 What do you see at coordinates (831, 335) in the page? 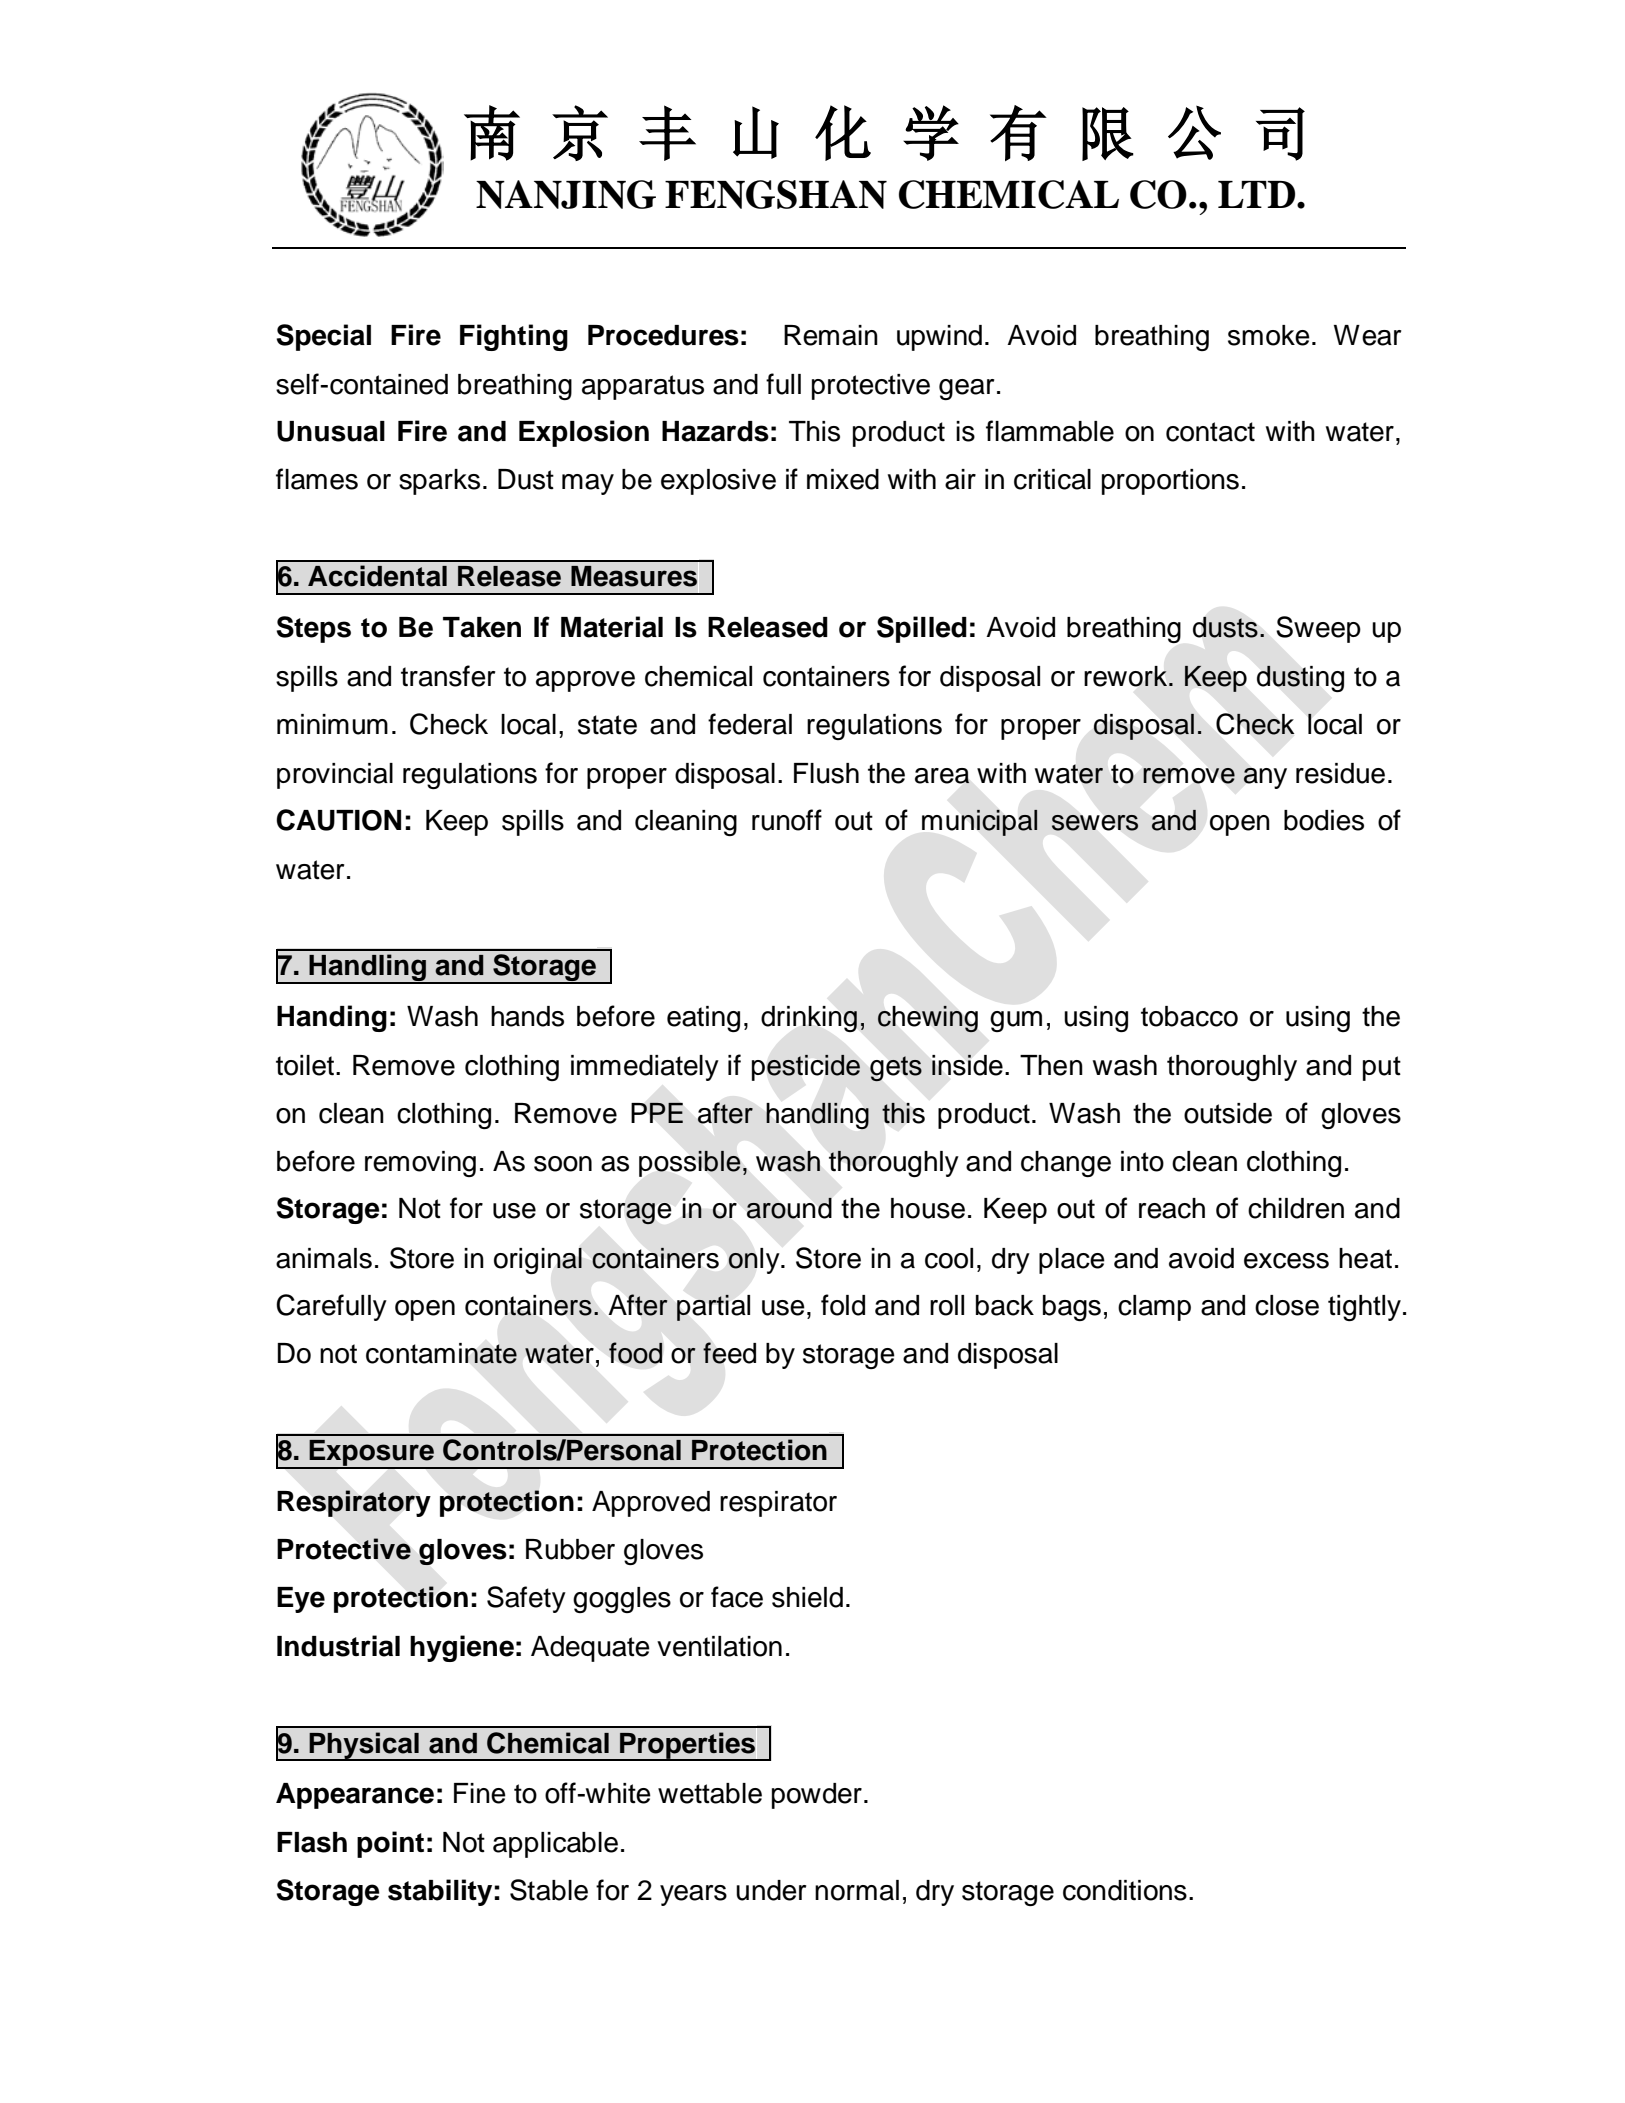
I see `Remain` at bounding box center [831, 335].
